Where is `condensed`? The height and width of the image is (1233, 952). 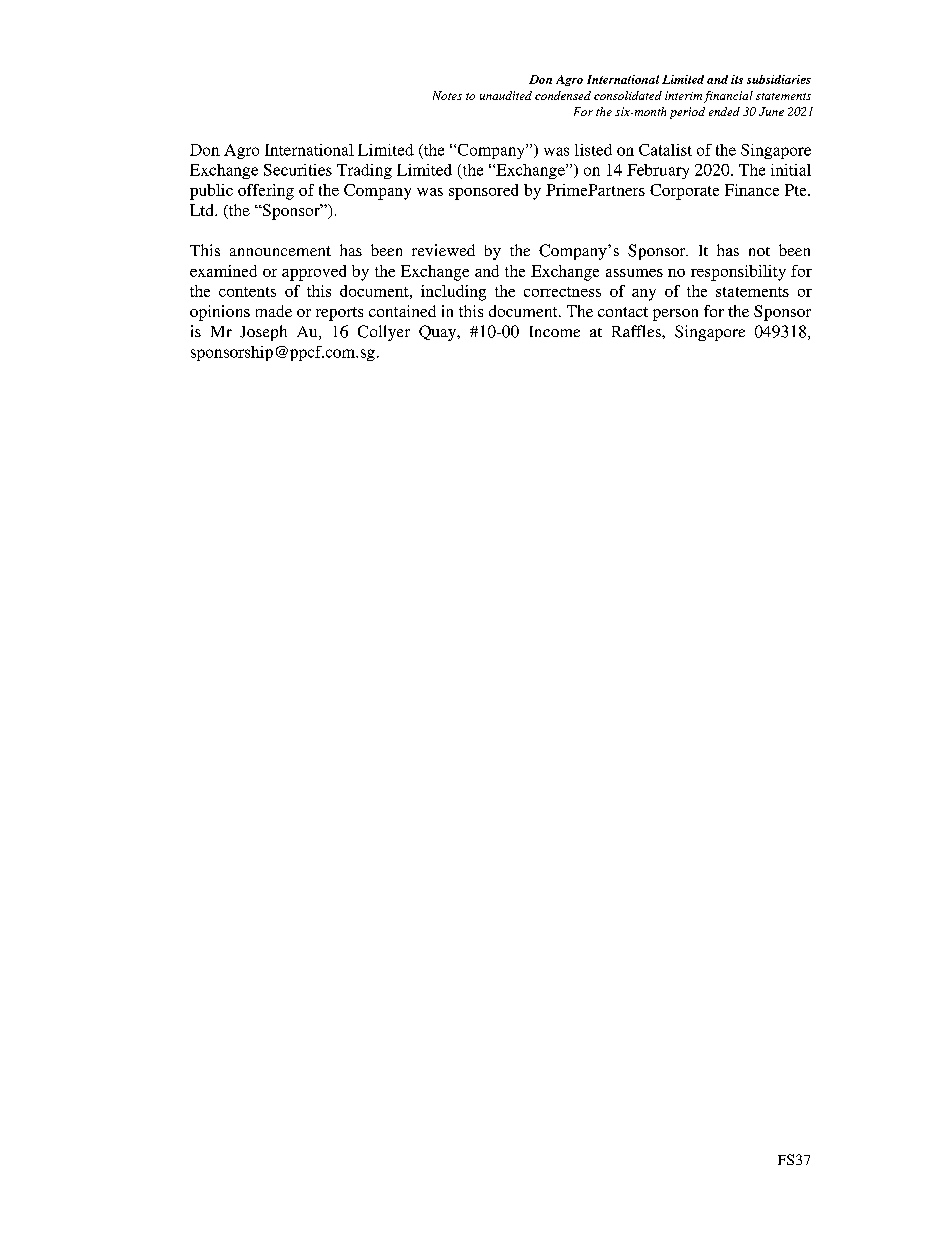
condensed is located at coordinates (563, 95).
